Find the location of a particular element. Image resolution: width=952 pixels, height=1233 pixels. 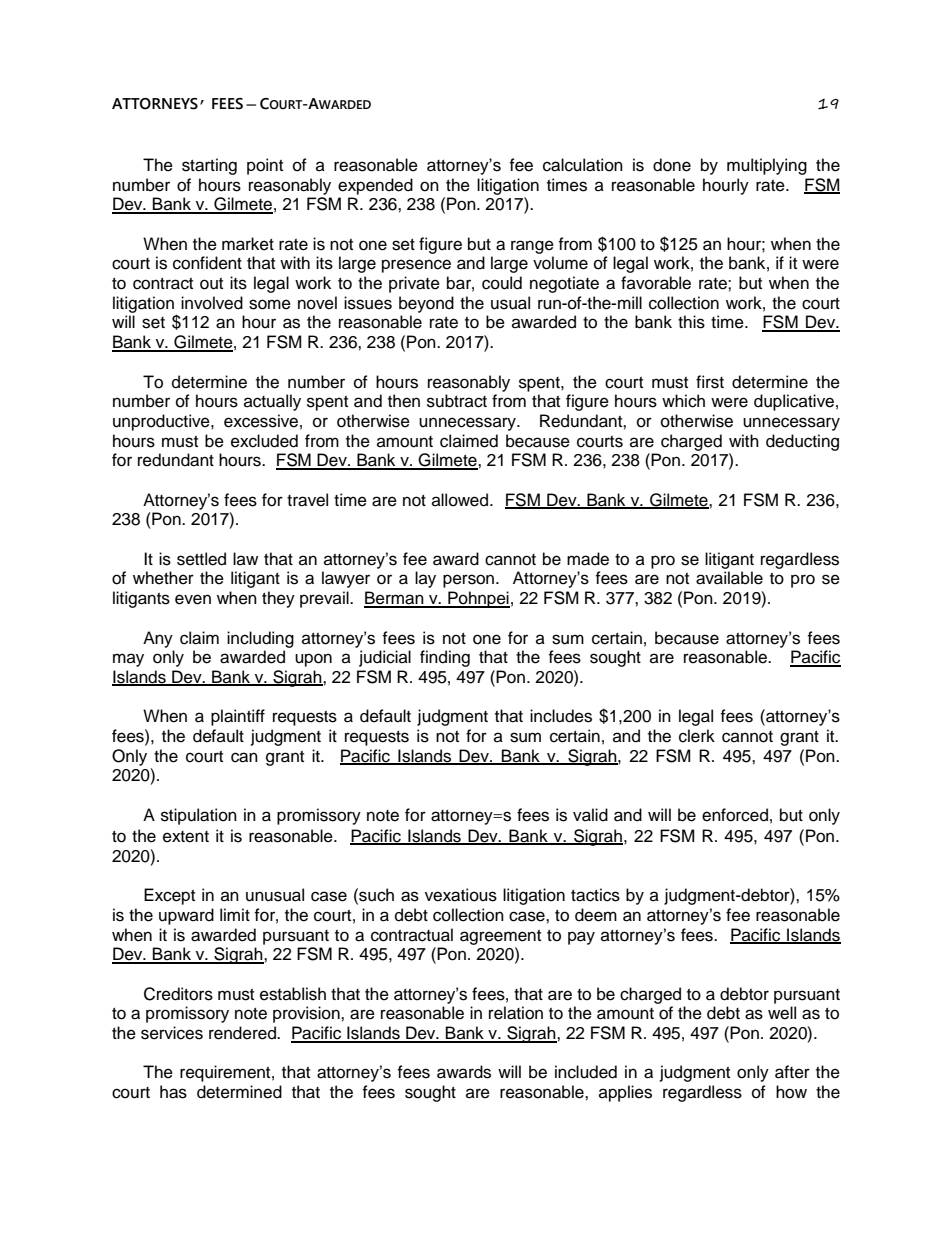

first is located at coordinates (710, 382).
